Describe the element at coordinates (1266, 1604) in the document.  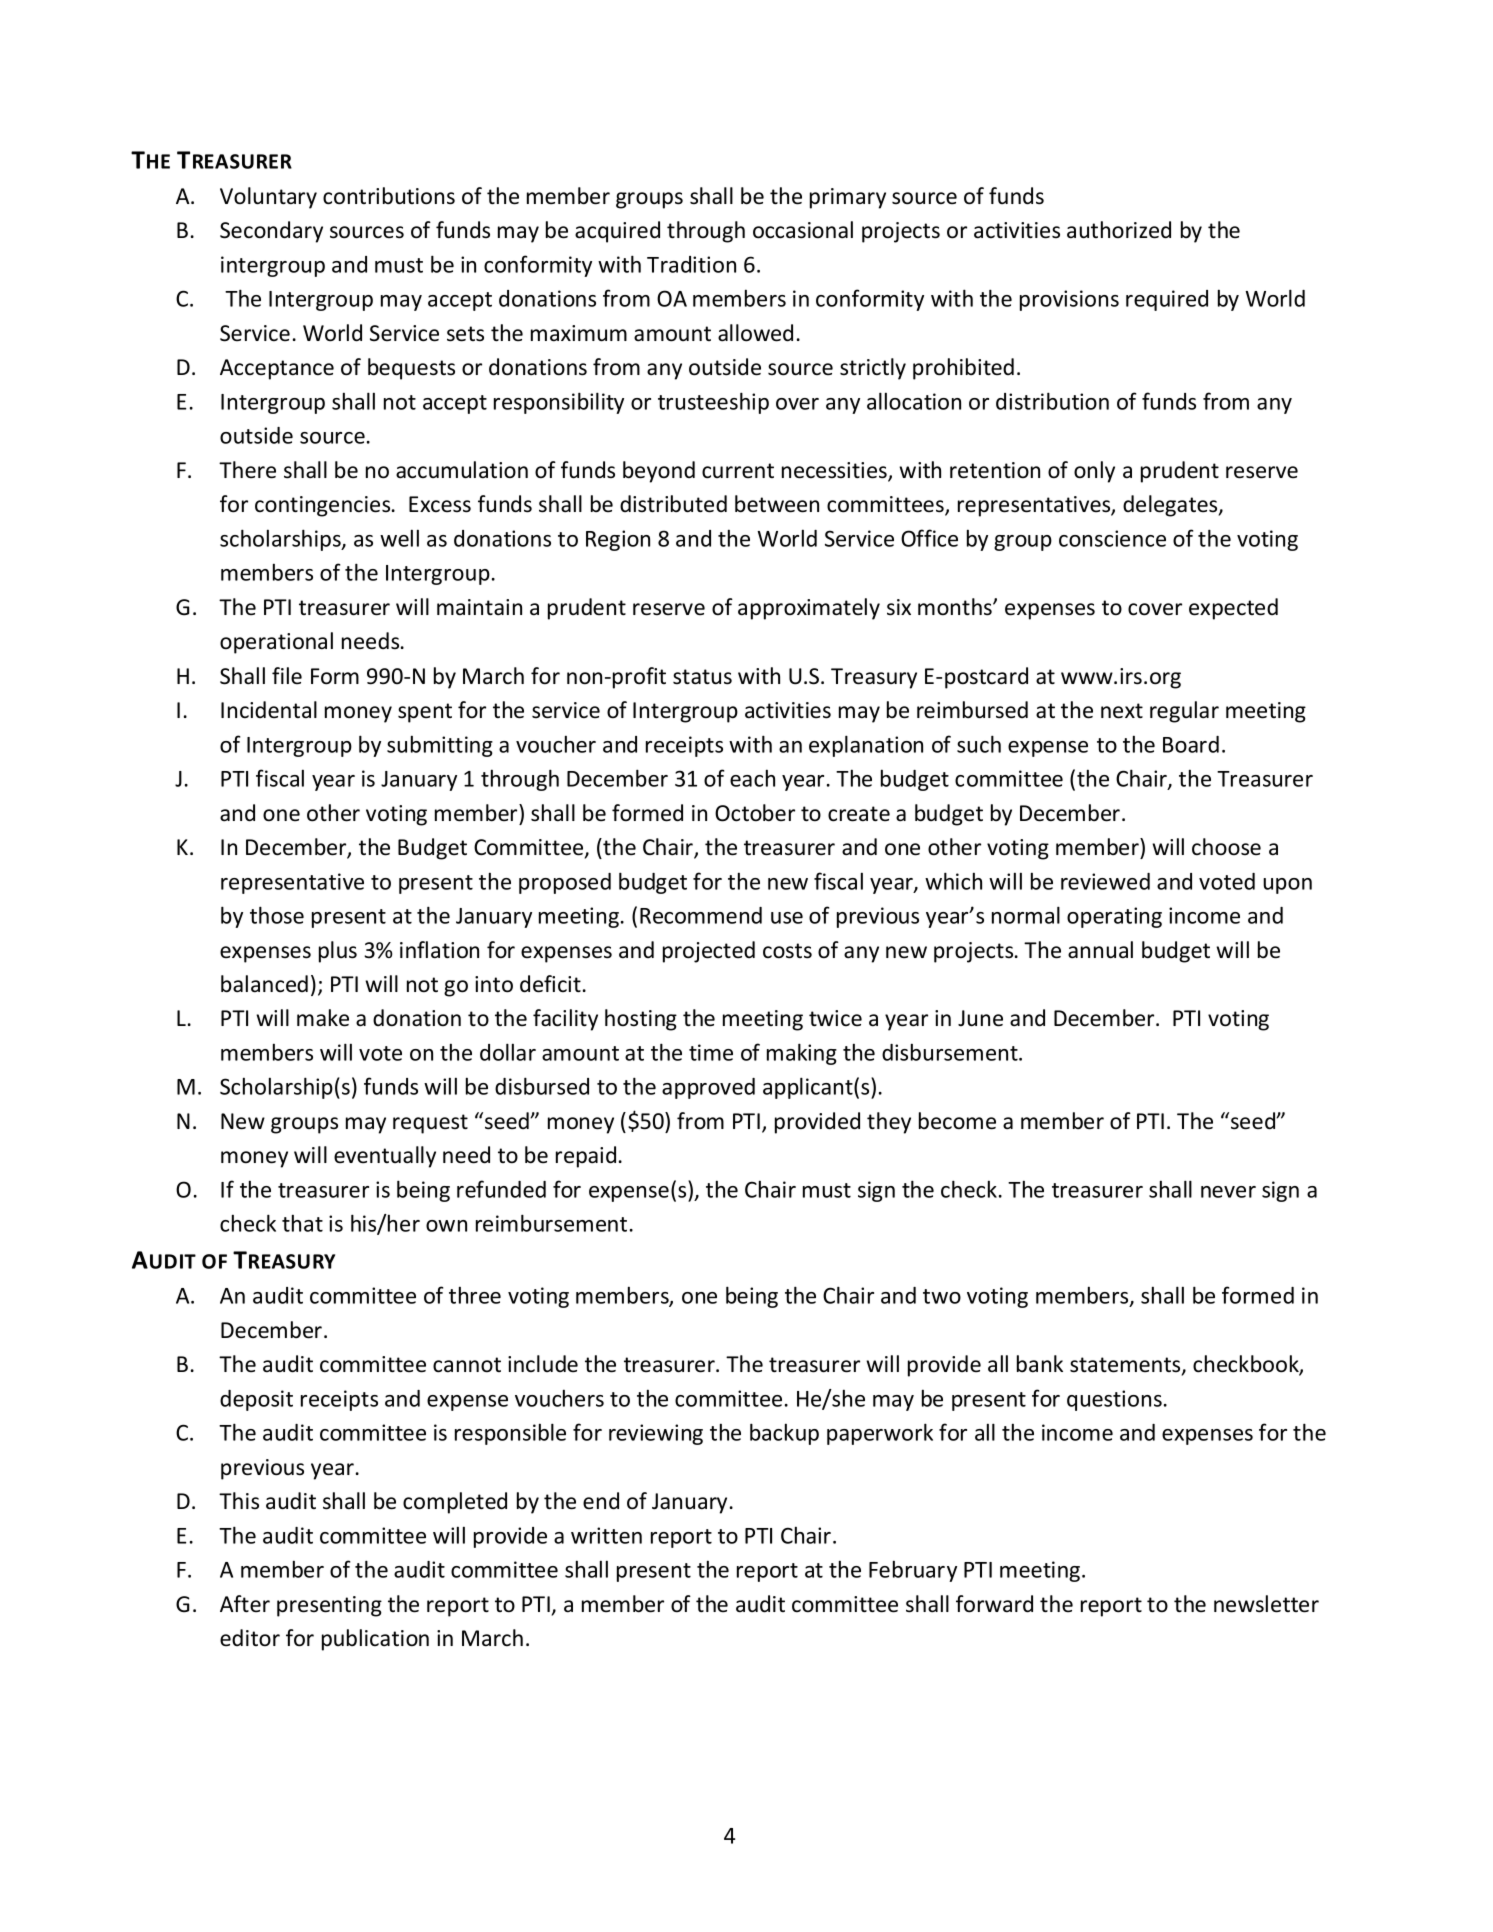
I see `newsletter` at that location.
